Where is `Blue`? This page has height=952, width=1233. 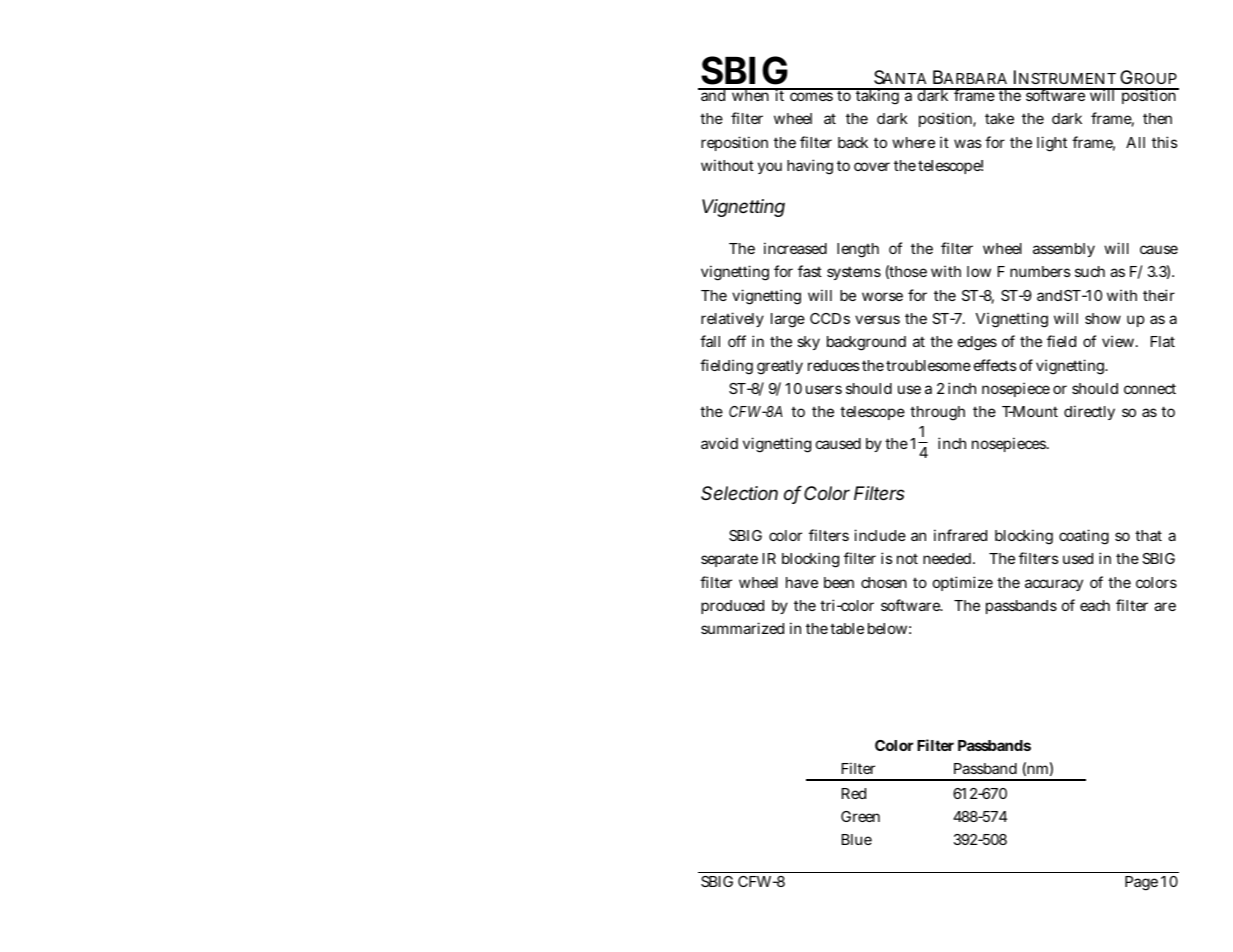 Blue is located at coordinates (857, 839).
